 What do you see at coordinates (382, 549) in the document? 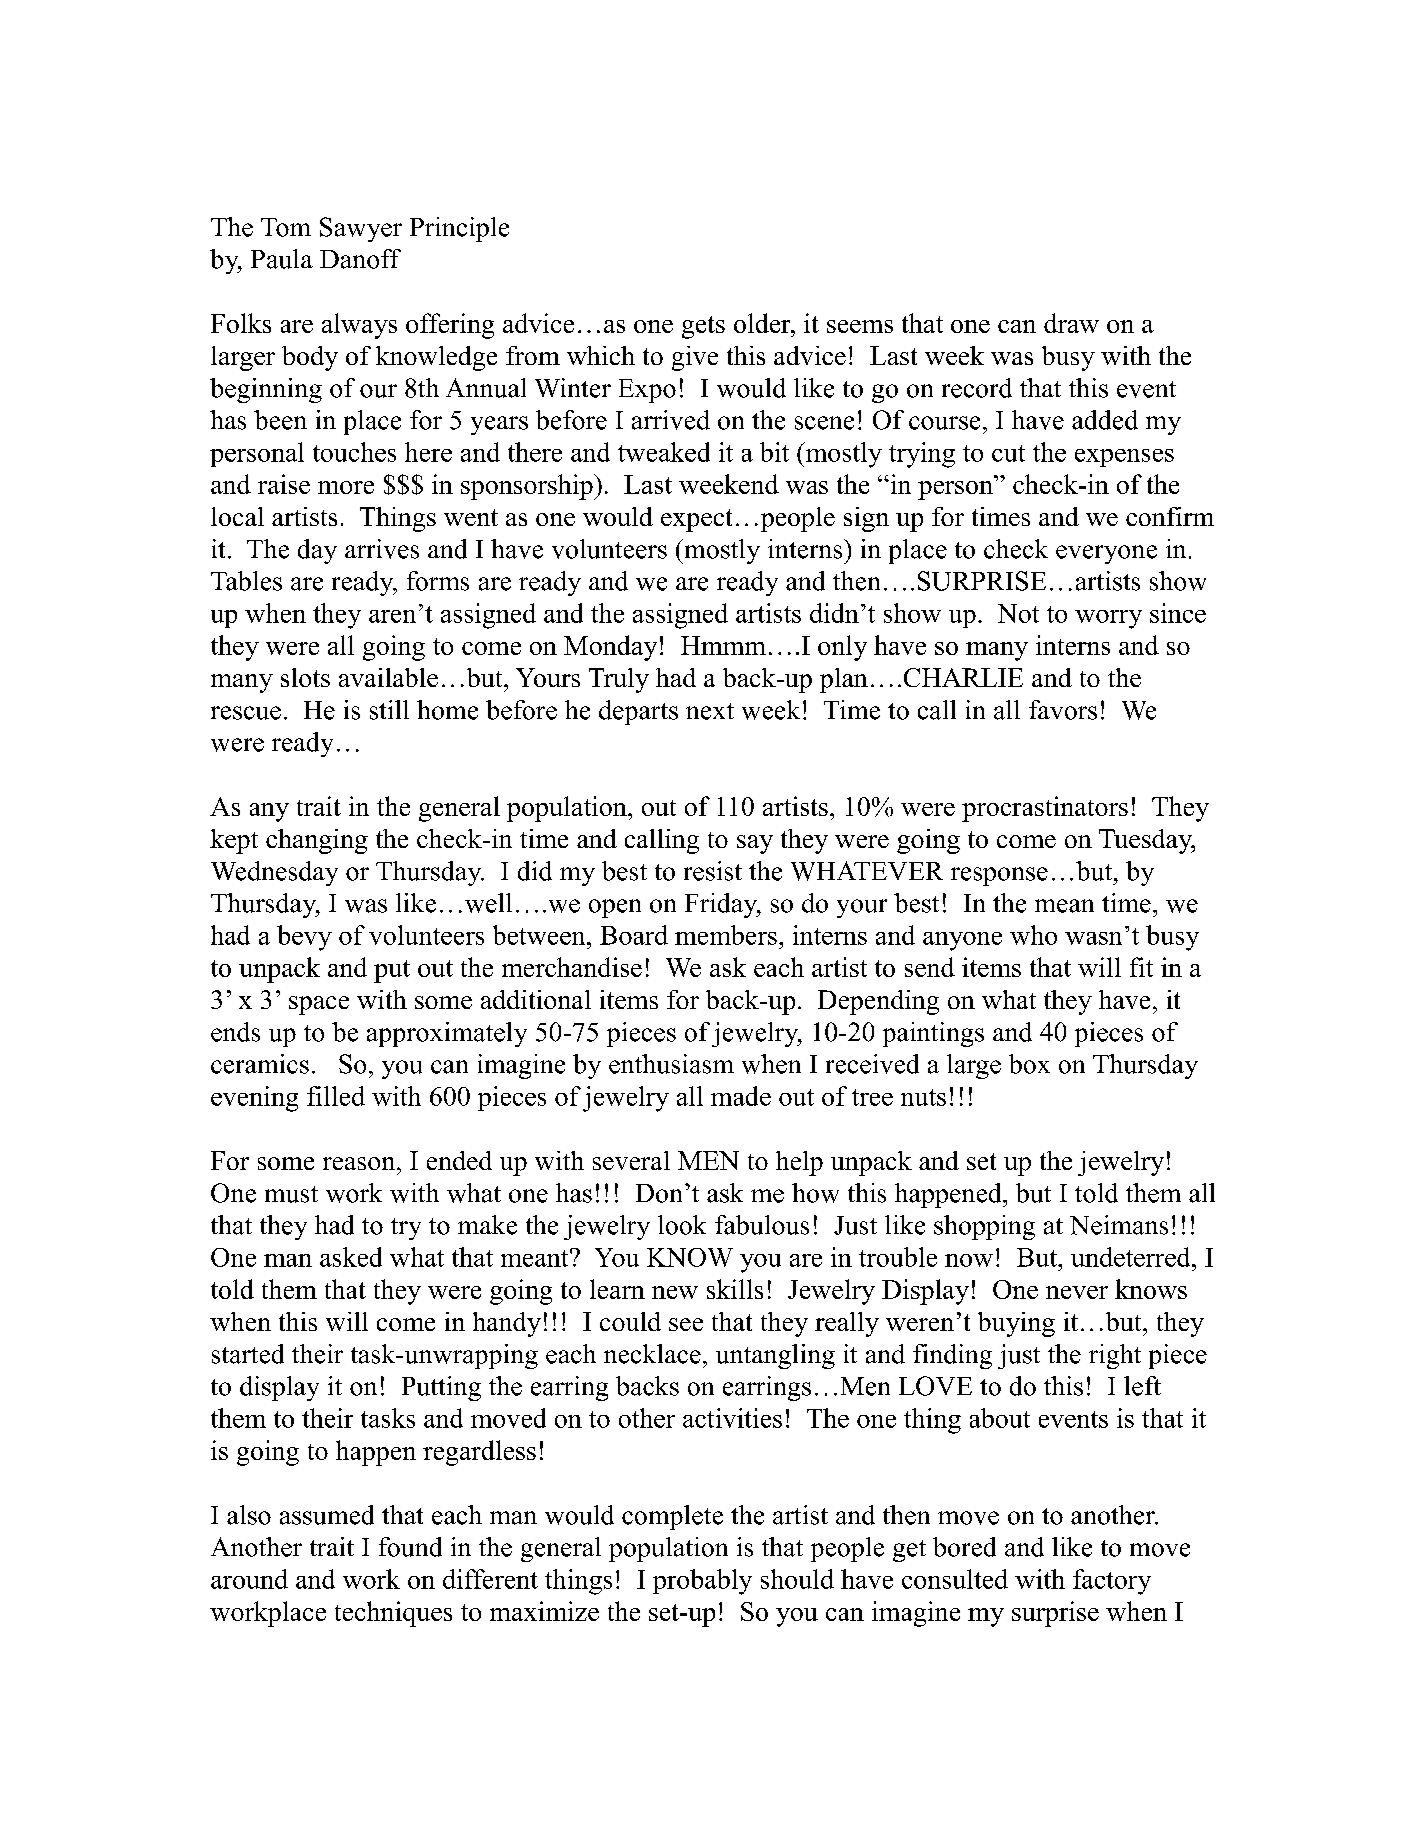
I see `arrives` at bounding box center [382, 549].
